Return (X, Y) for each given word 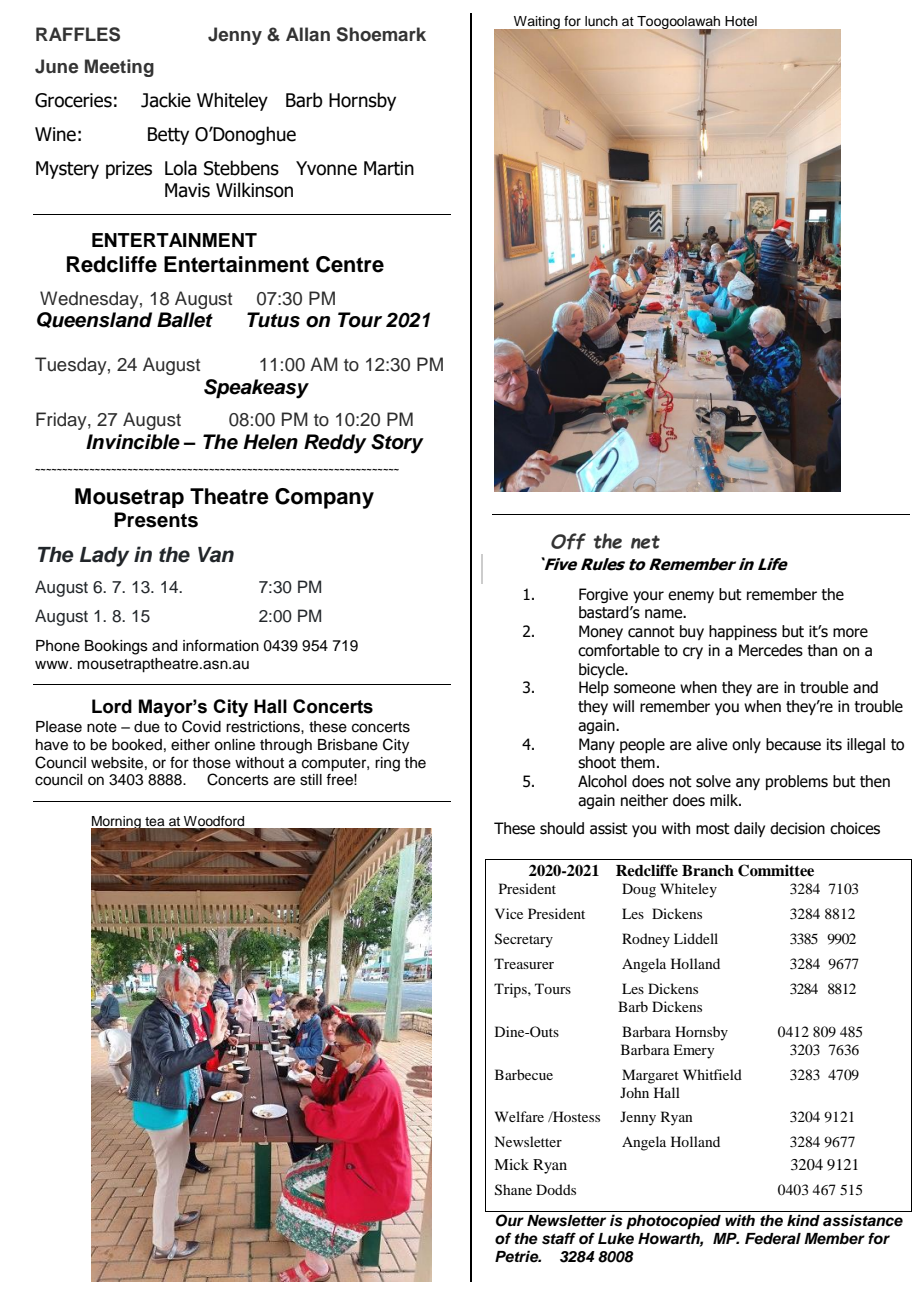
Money (601, 632)
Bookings (116, 647)
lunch (601, 21)
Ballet (185, 320)
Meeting (119, 68)
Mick (511, 1164)
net (645, 542)
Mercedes (771, 650)
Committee (776, 870)
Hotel (741, 21)
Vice (509, 913)
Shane (513, 1190)
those (211, 763)
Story (397, 444)
